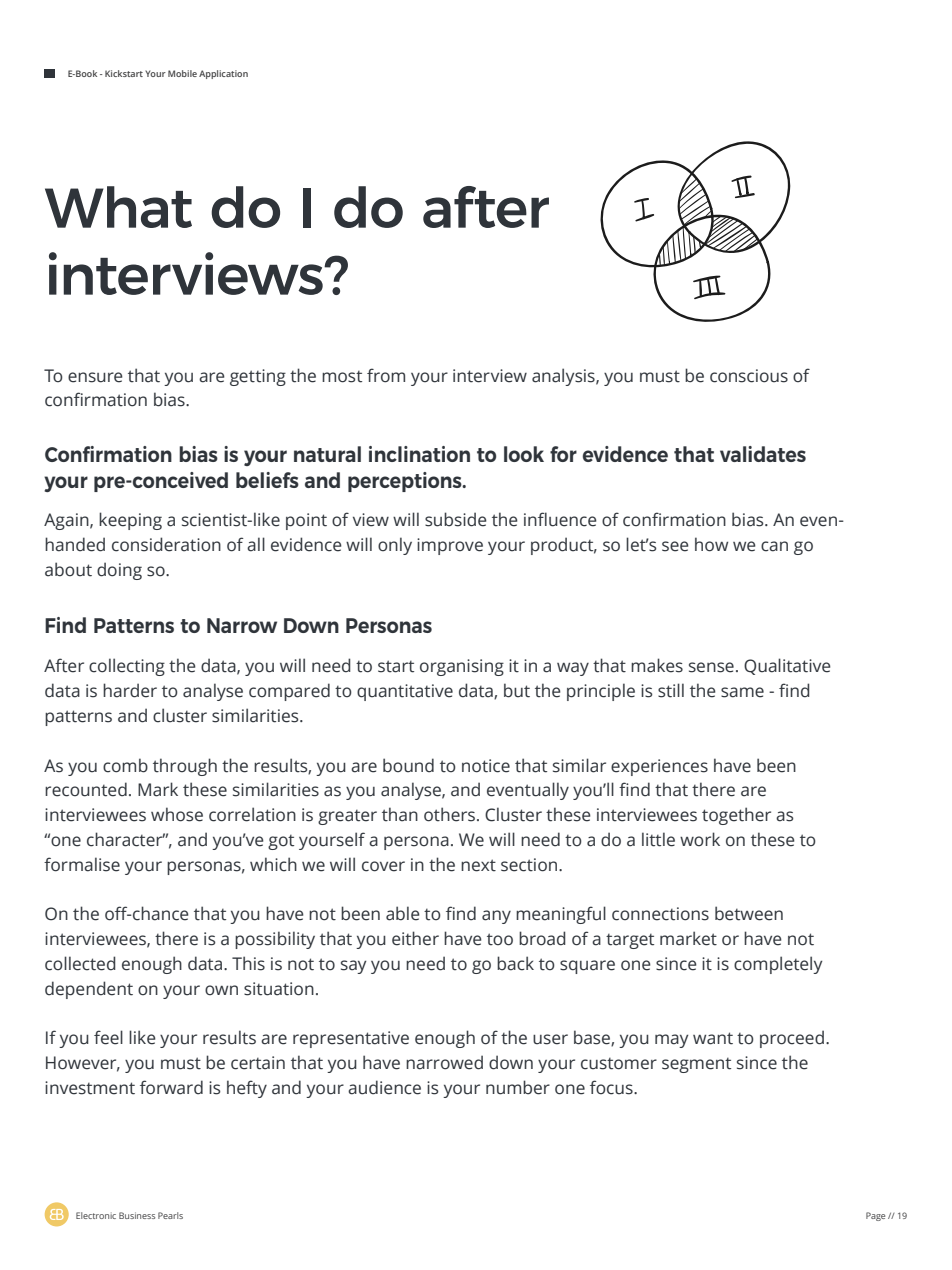 The height and width of the page is (1270, 952). What do you see at coordinates (749, 376) in the page?
I see `conscious` at bounding box center [749, 376].
